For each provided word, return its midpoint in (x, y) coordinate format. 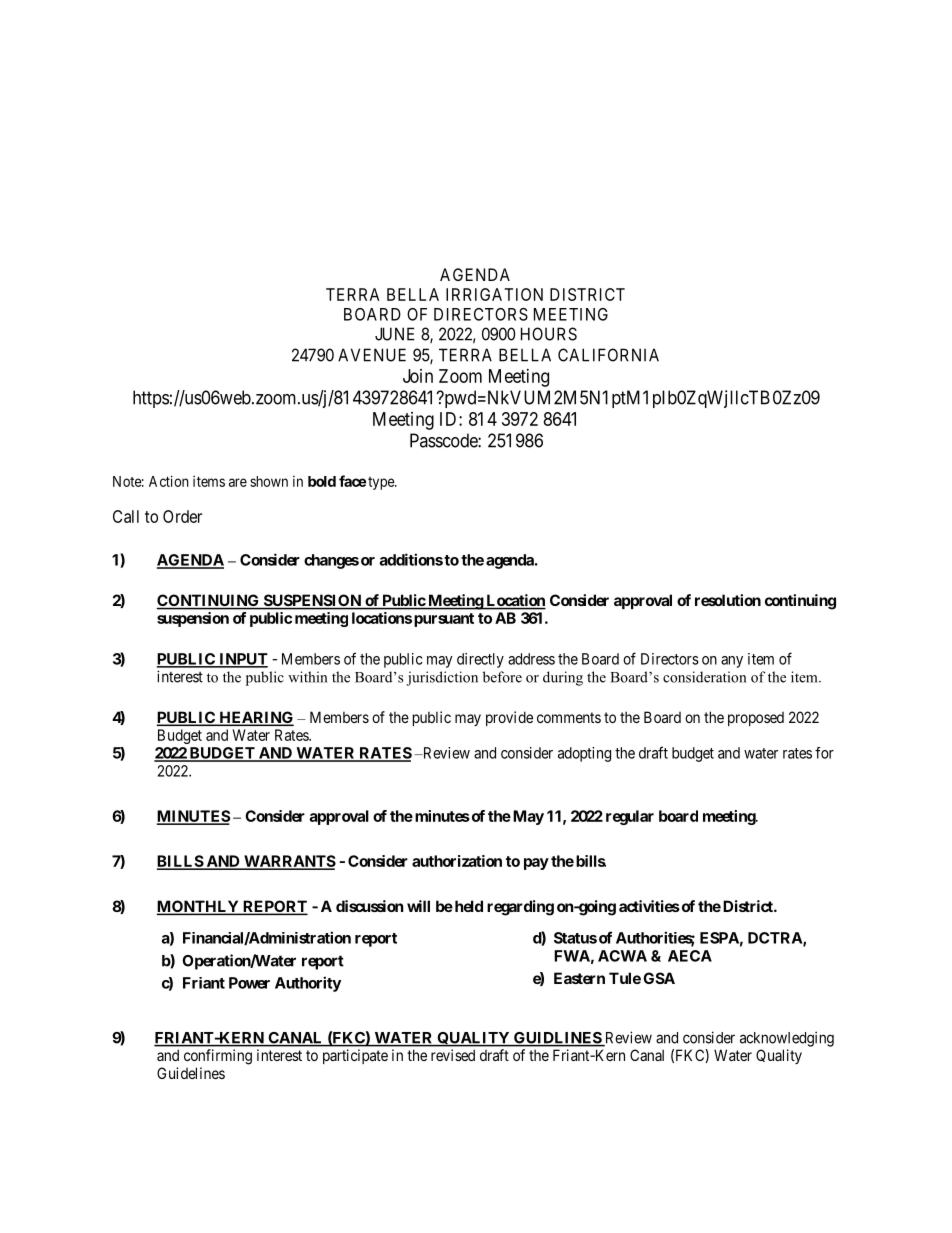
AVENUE (372, 355)
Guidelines (191, 1073)
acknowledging (787, 1039)
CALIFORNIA (608, 355)
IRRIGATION (494, 294)
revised (453, 1055)
